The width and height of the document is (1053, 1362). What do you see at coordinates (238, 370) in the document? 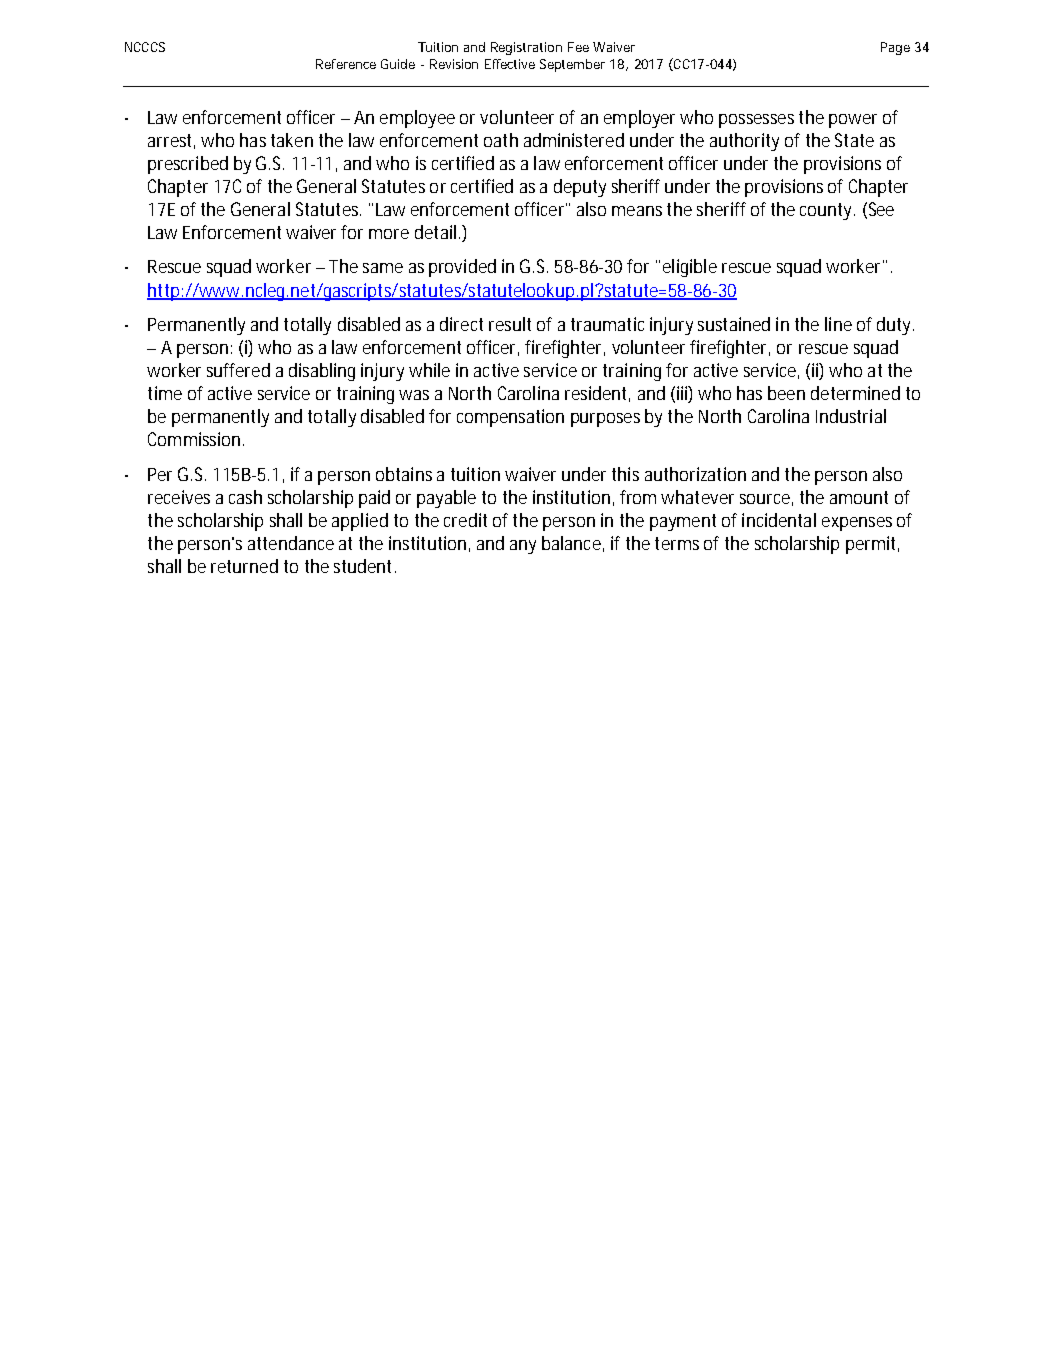
I see `suffered` at bounding box center [238, 370].
